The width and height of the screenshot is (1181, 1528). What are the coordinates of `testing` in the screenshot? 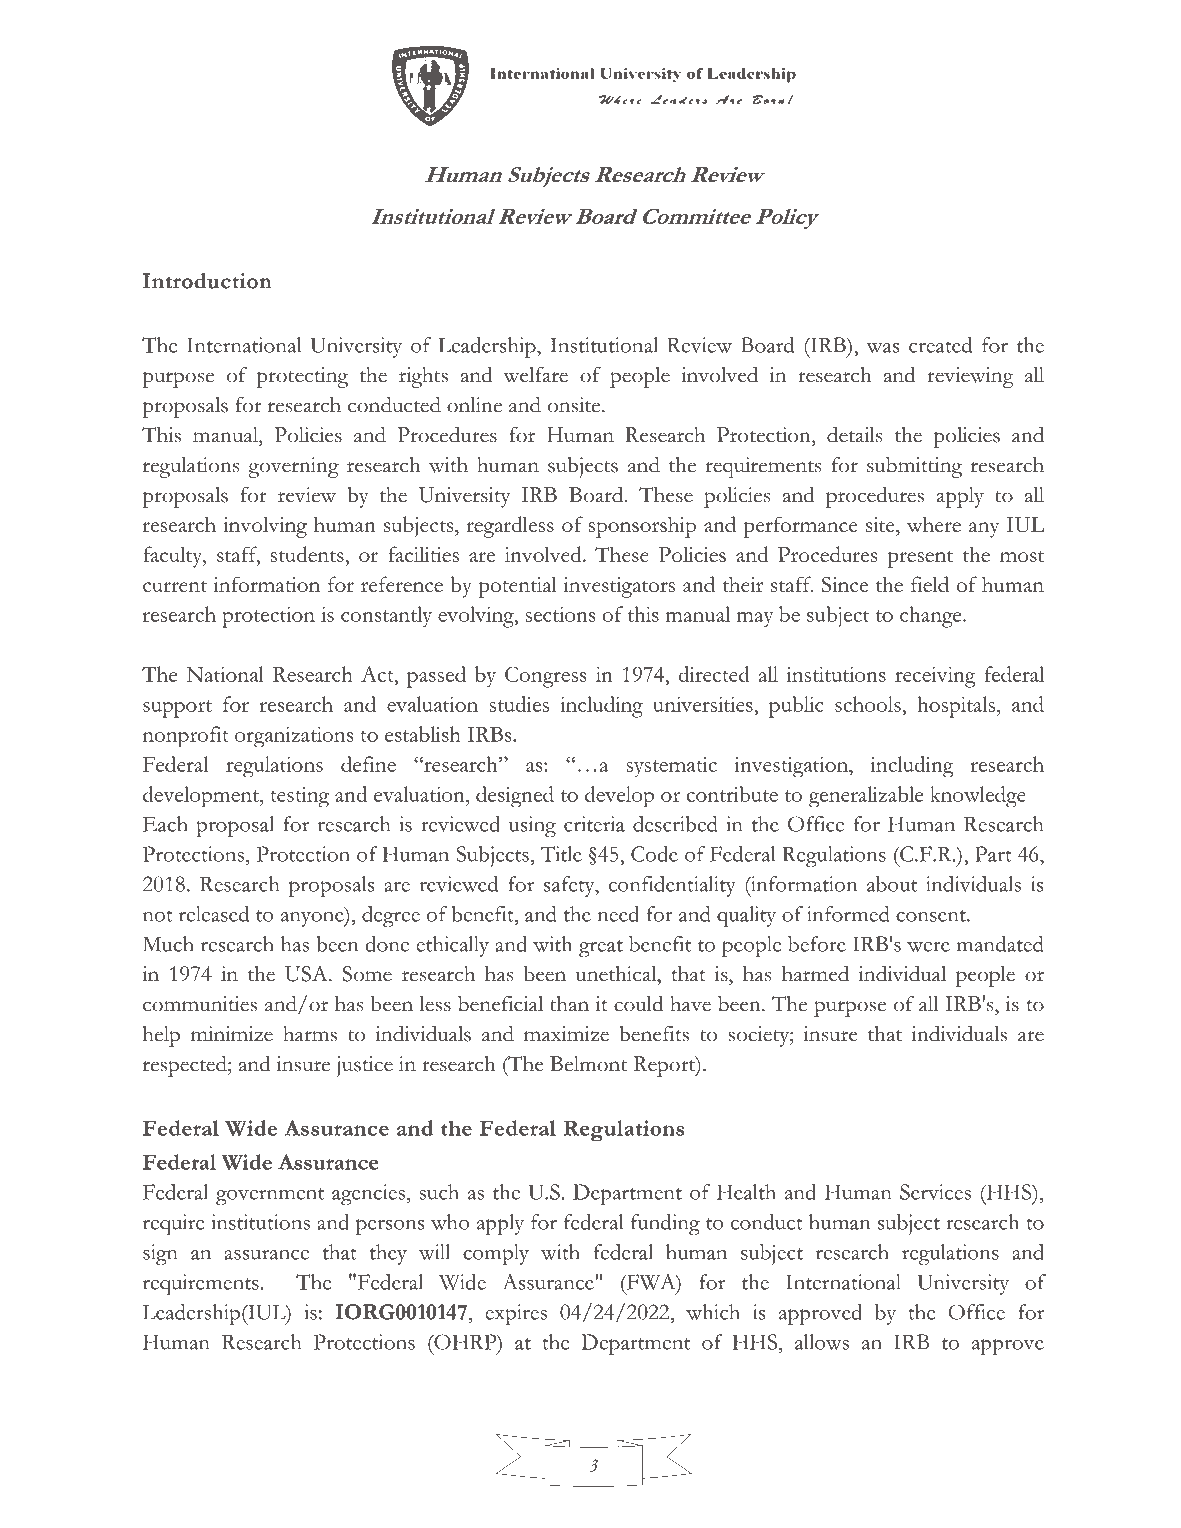 It's located at (299, 797).
